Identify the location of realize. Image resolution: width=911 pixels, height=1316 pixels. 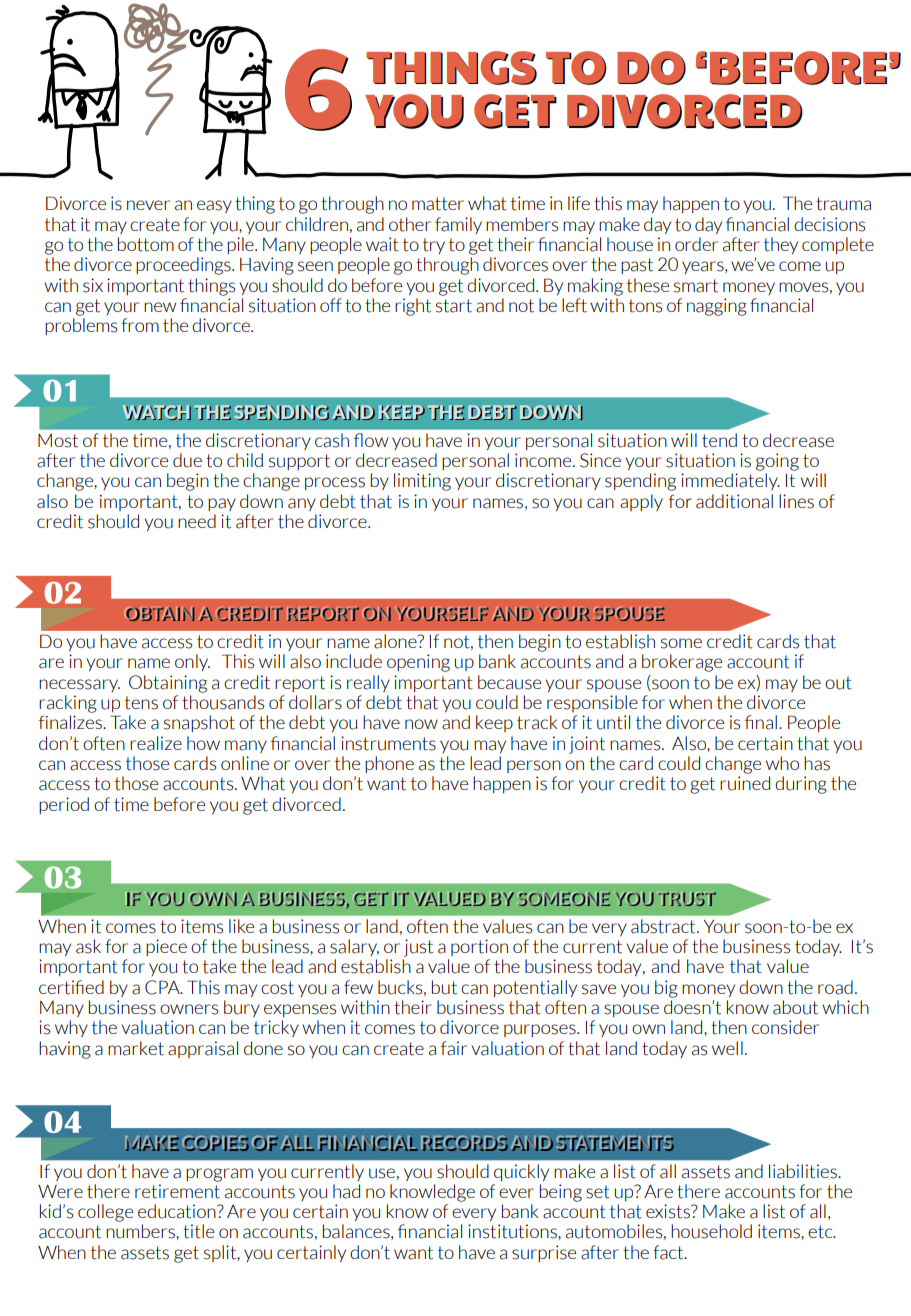
(156, 743).
